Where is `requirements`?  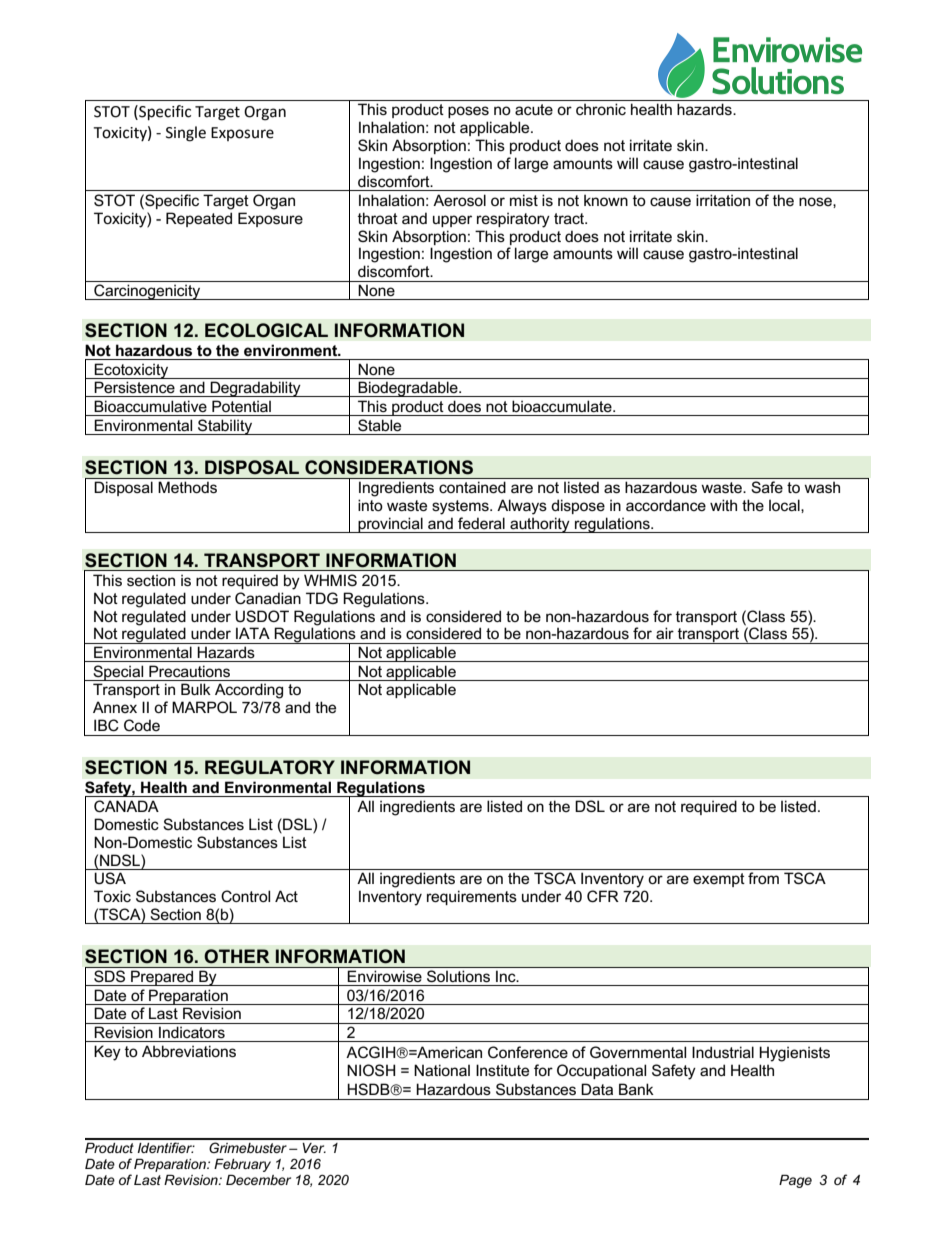
requirements is located at coordinates (472, 897).
